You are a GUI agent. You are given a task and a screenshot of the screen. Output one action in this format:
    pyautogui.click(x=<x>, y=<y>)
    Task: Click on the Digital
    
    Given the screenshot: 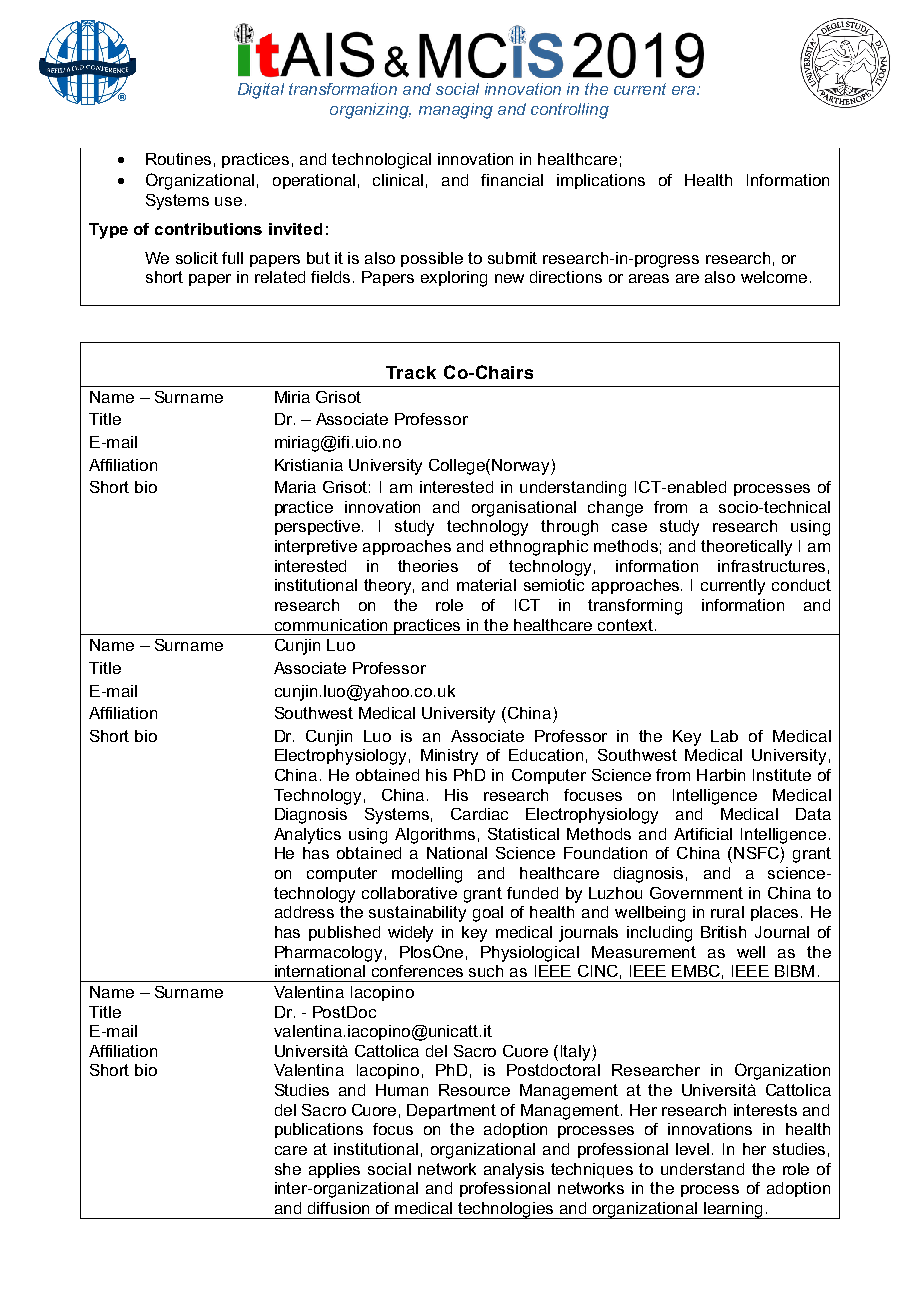 What is the action you would take?
    pyautogui.click(x=261, y=91)
